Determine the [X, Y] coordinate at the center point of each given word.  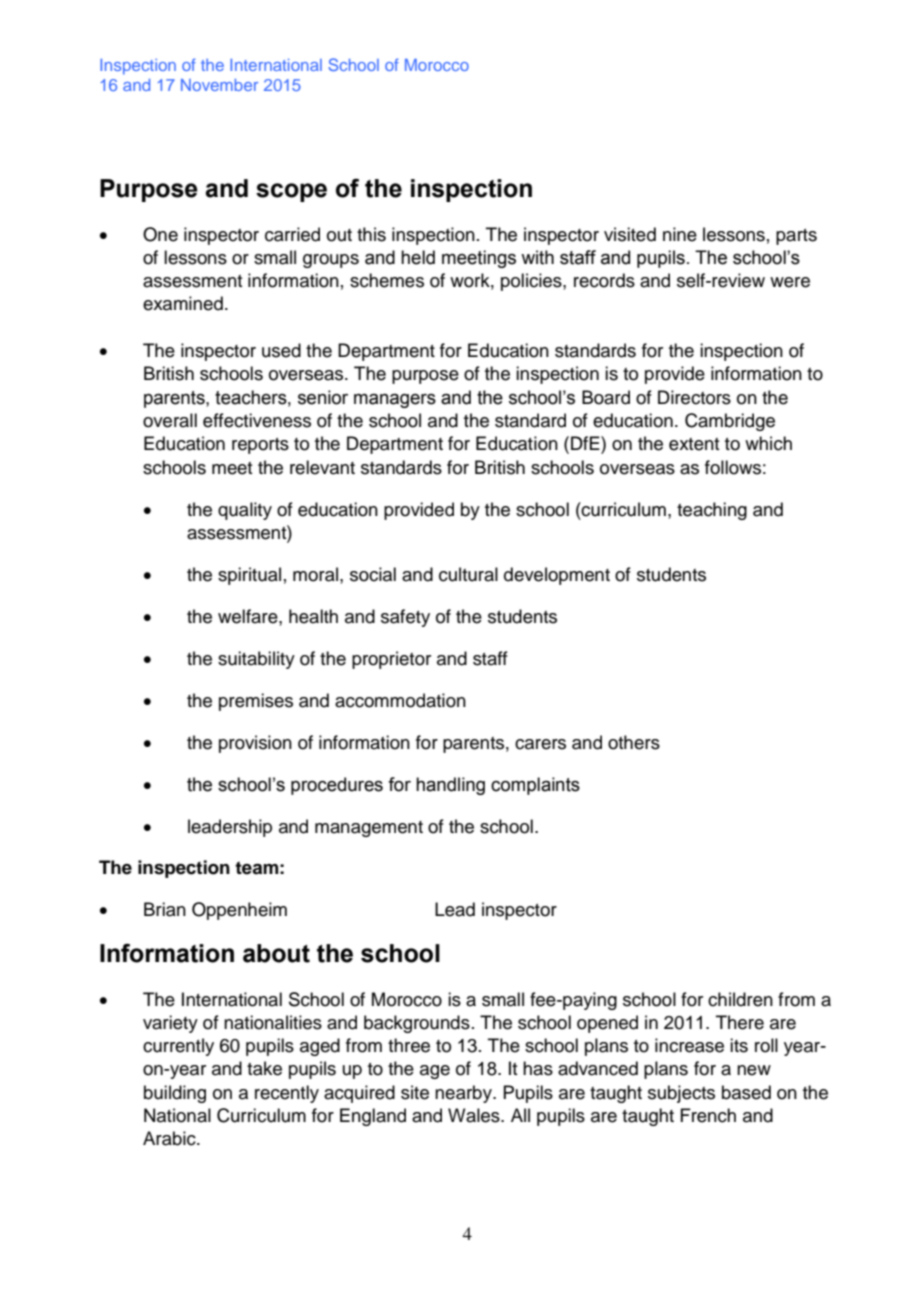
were [790, 282]
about [276, 953]
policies [532, 282]
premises [256, 702]
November [219, 85]
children [740, 999]
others [634, 742]
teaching [712, 511]
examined [183, 303]
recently [287, 1094]
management [369, 829]
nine [680, 234]
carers [540, 744]
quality [245, 511]
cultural [468, 574]
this [371, 234]
